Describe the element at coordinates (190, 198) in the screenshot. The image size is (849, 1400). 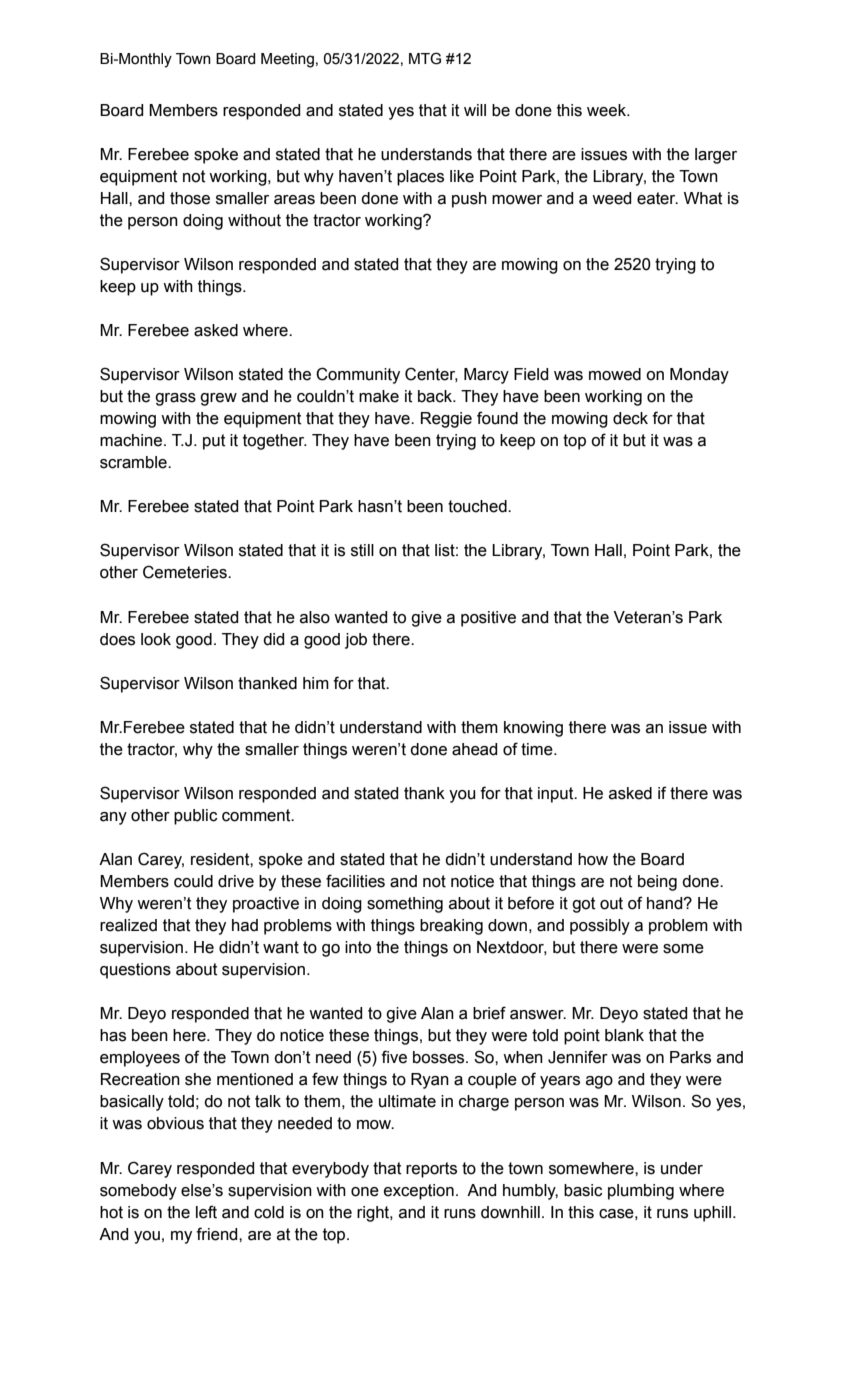
I see `those` at that location.
